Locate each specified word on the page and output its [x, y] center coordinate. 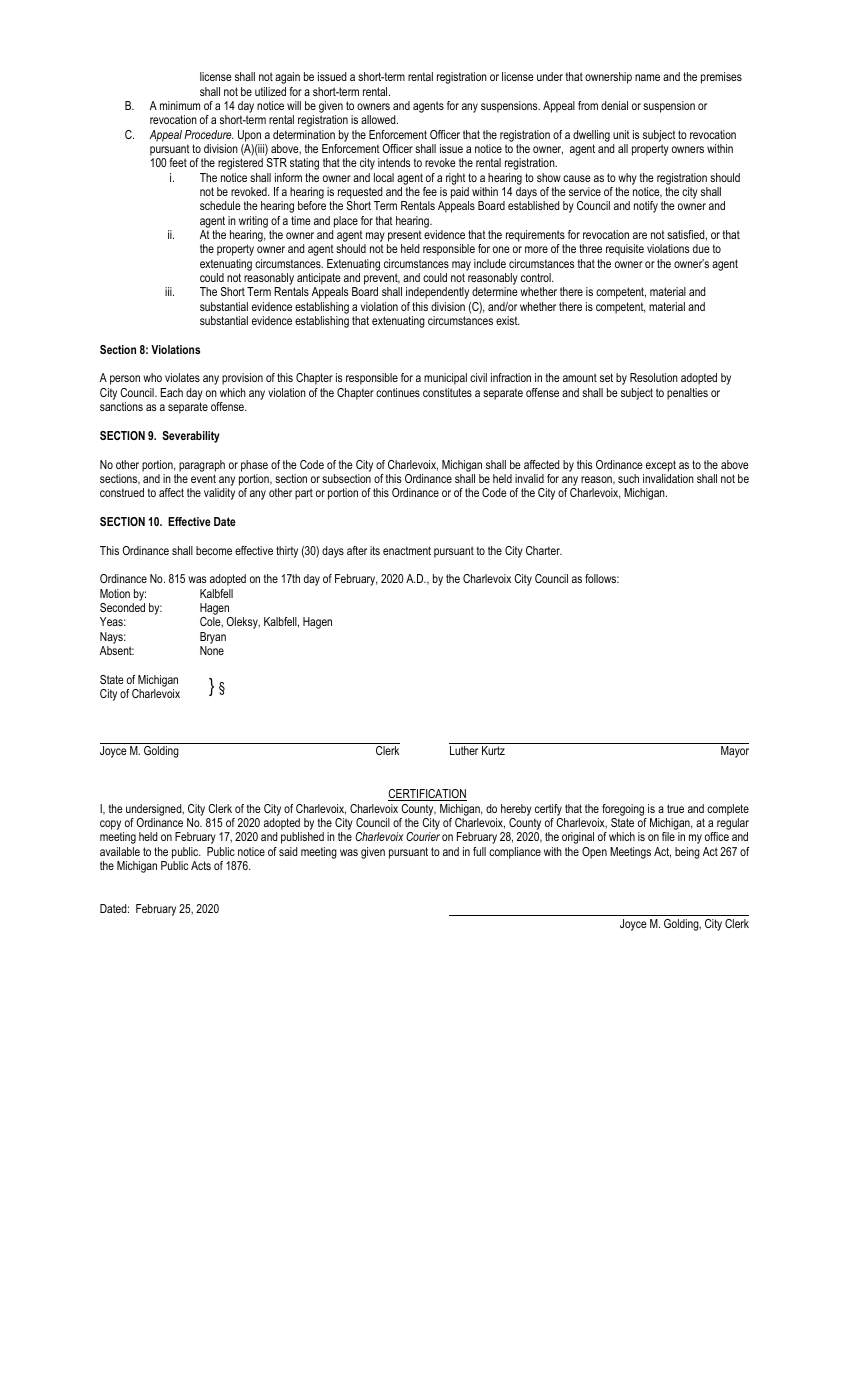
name [647, 77]
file [668, 836]
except [661, 466]
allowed [379, 119]
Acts [201, 865]
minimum [180, 105]
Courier [423, 836]
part [304, 494]
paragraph [202, 466]
